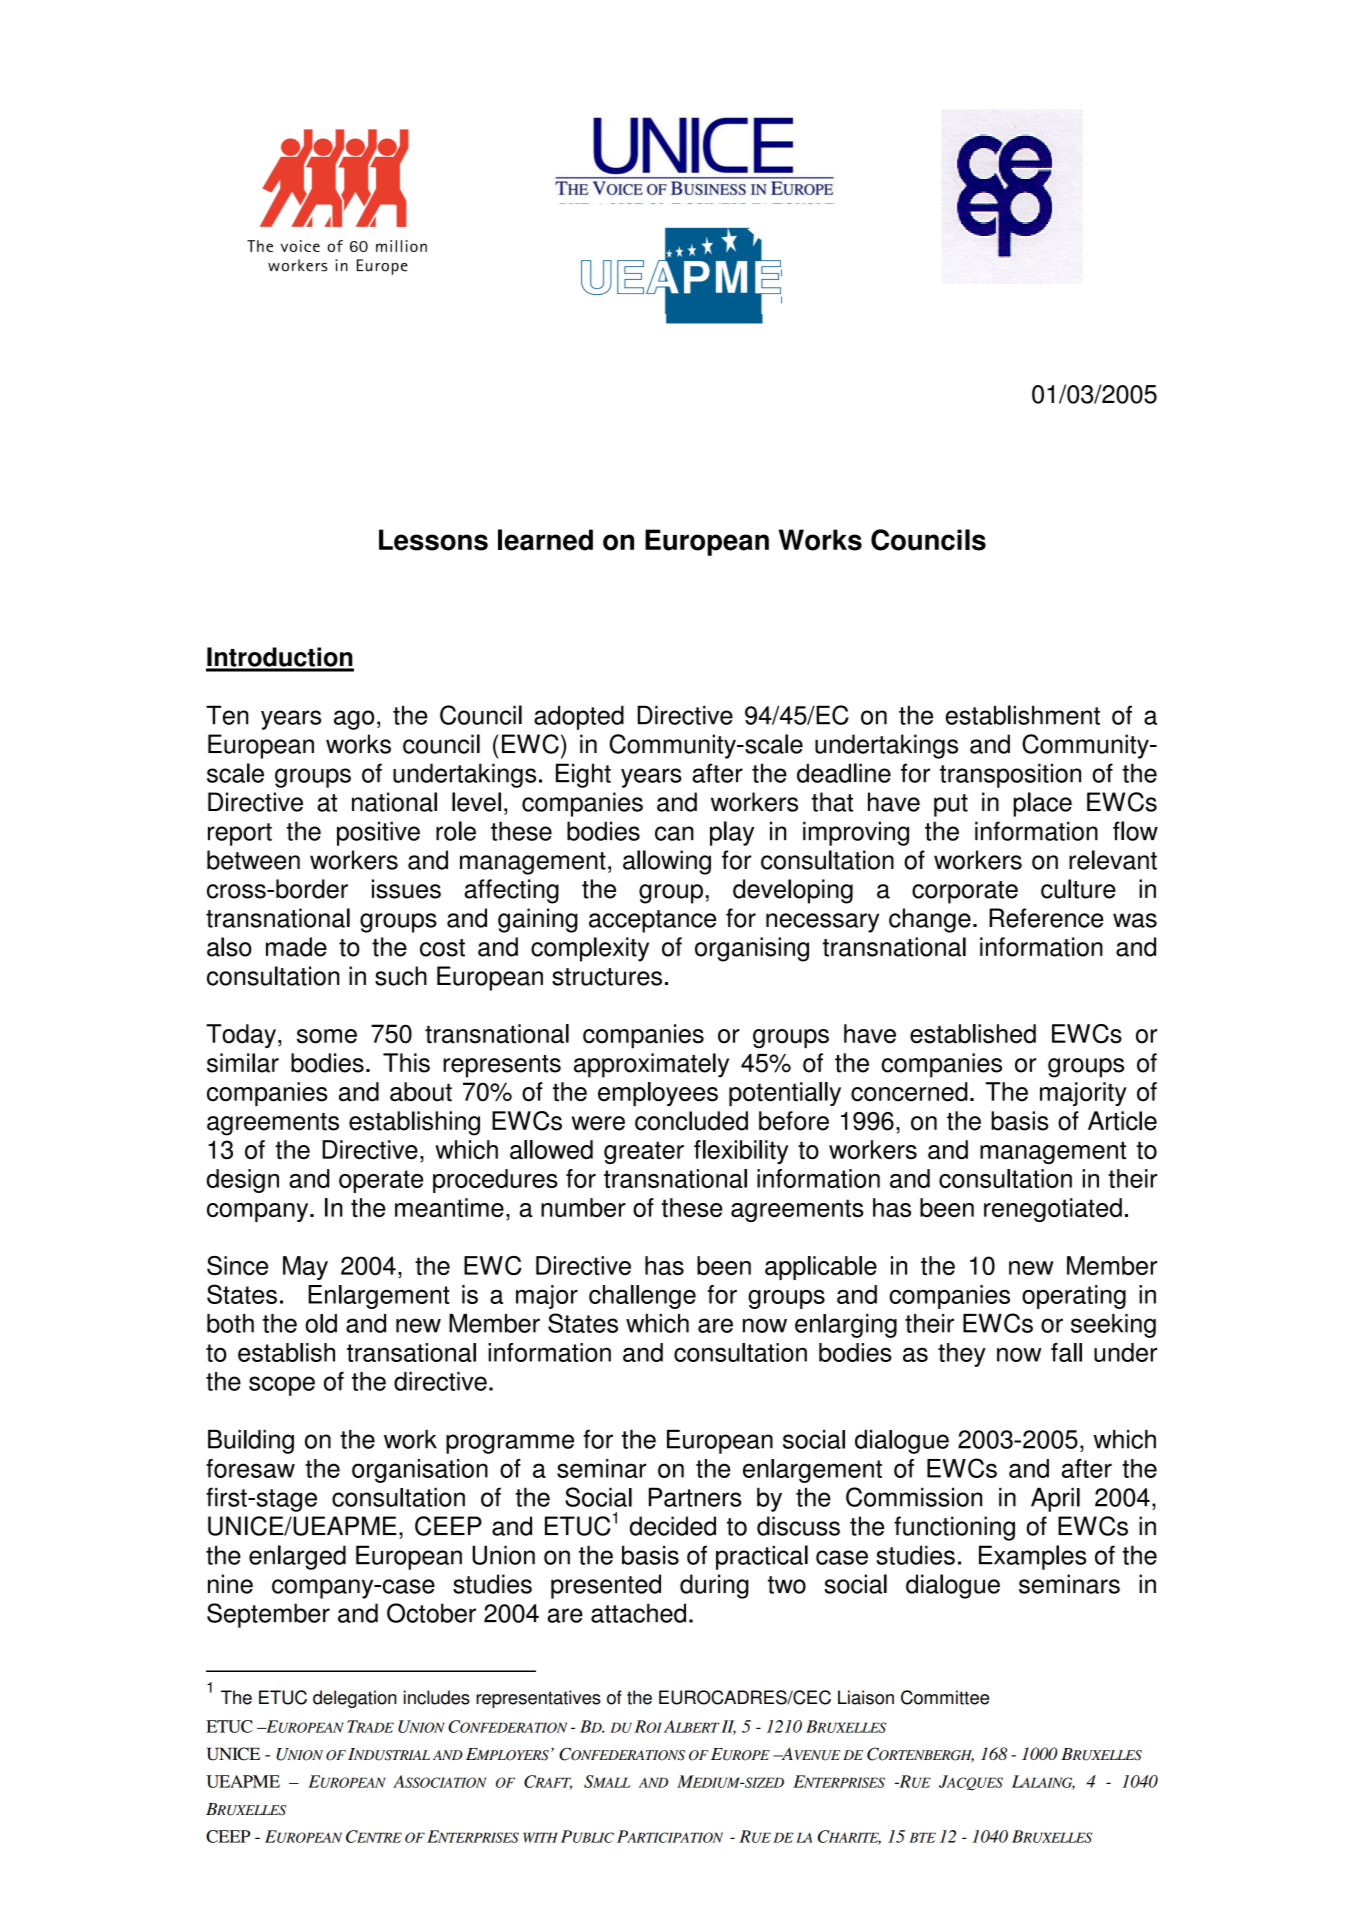 The height and width of the screenshot is (1928, 1363). I want to click on learned, so click(545, 540).
